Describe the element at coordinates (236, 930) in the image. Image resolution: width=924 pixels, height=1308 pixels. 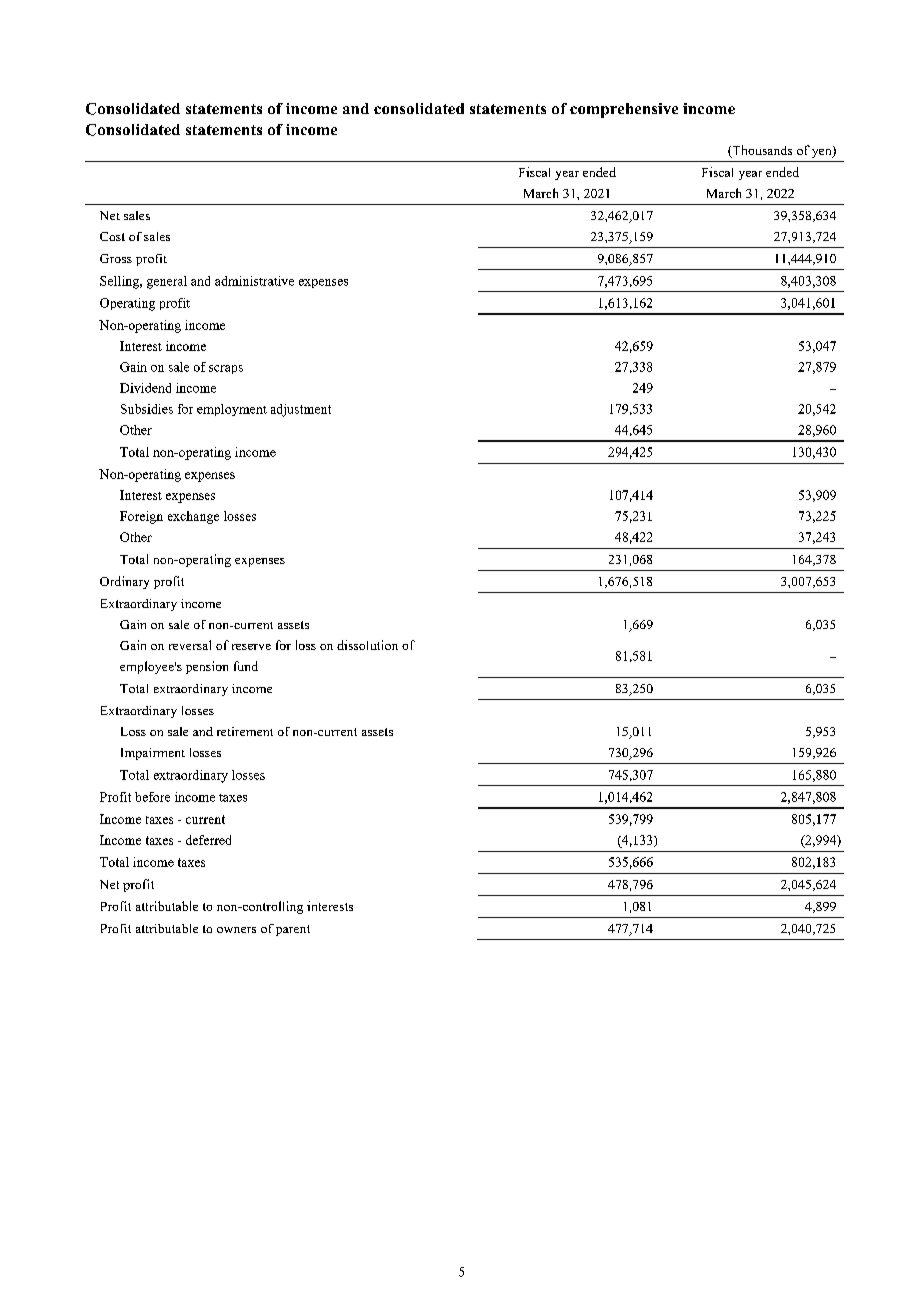
I see `owners` at that location.
